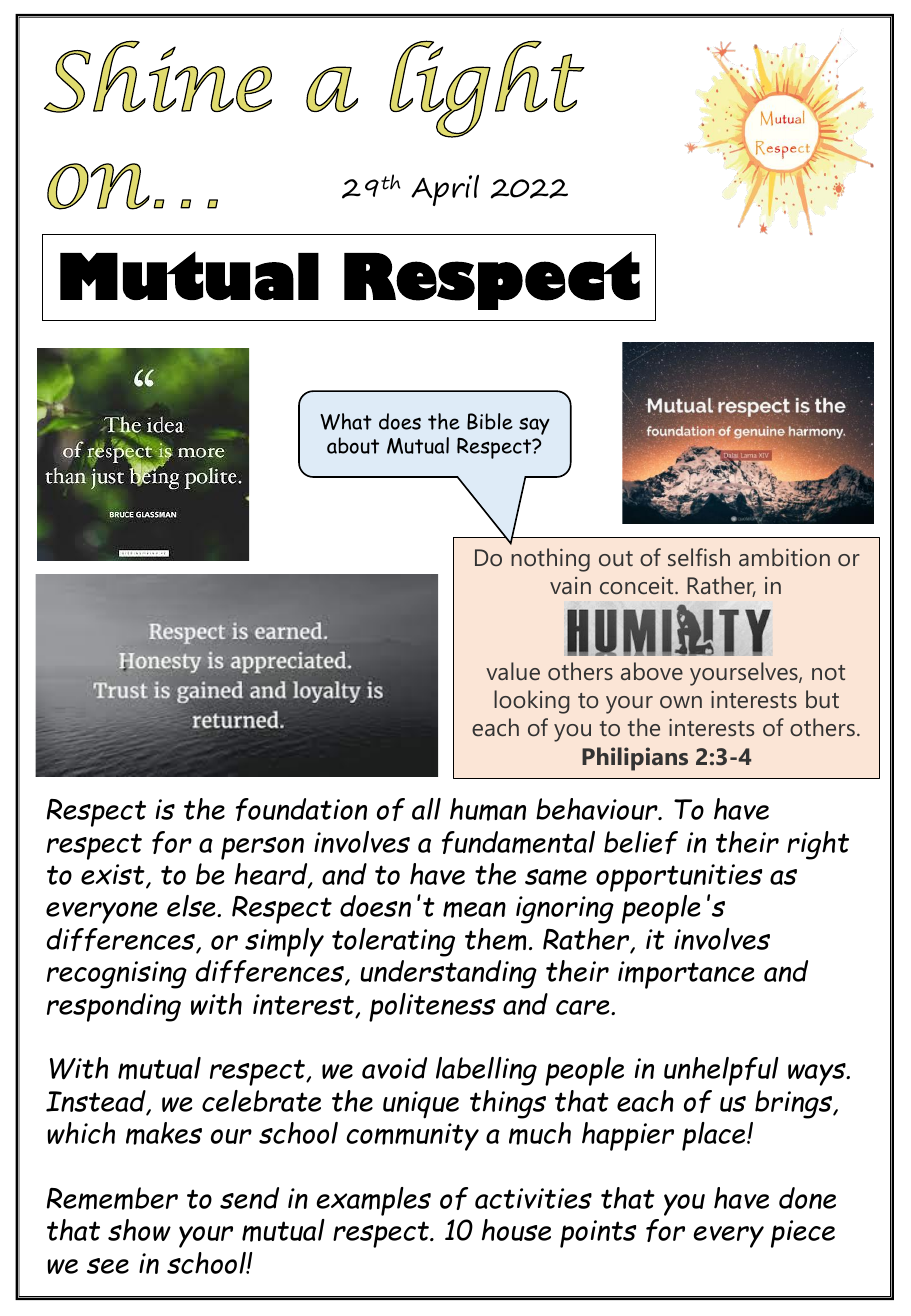 This screenshot has width=911, height=1316. Describe the element at coordinates (490, 421) in the screenshot. I see `Bible` at that location.
